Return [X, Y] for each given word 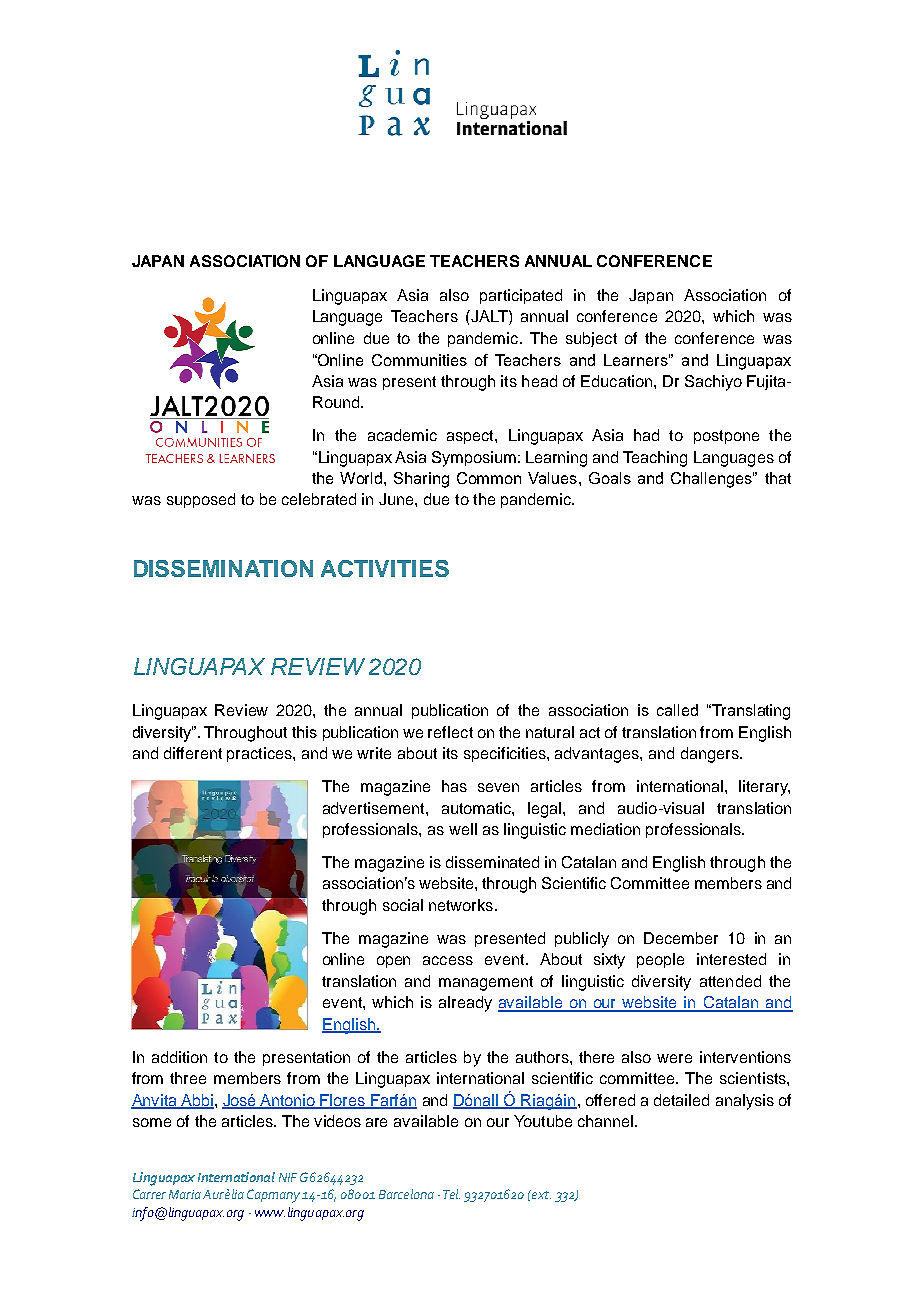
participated [521, 296]
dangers [711, 755]
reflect [450, 732]
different [193, 753]
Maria [185, 1194]
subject [591, 339]
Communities [419, 360]
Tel [451, 1194]
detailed [681, 1100]
